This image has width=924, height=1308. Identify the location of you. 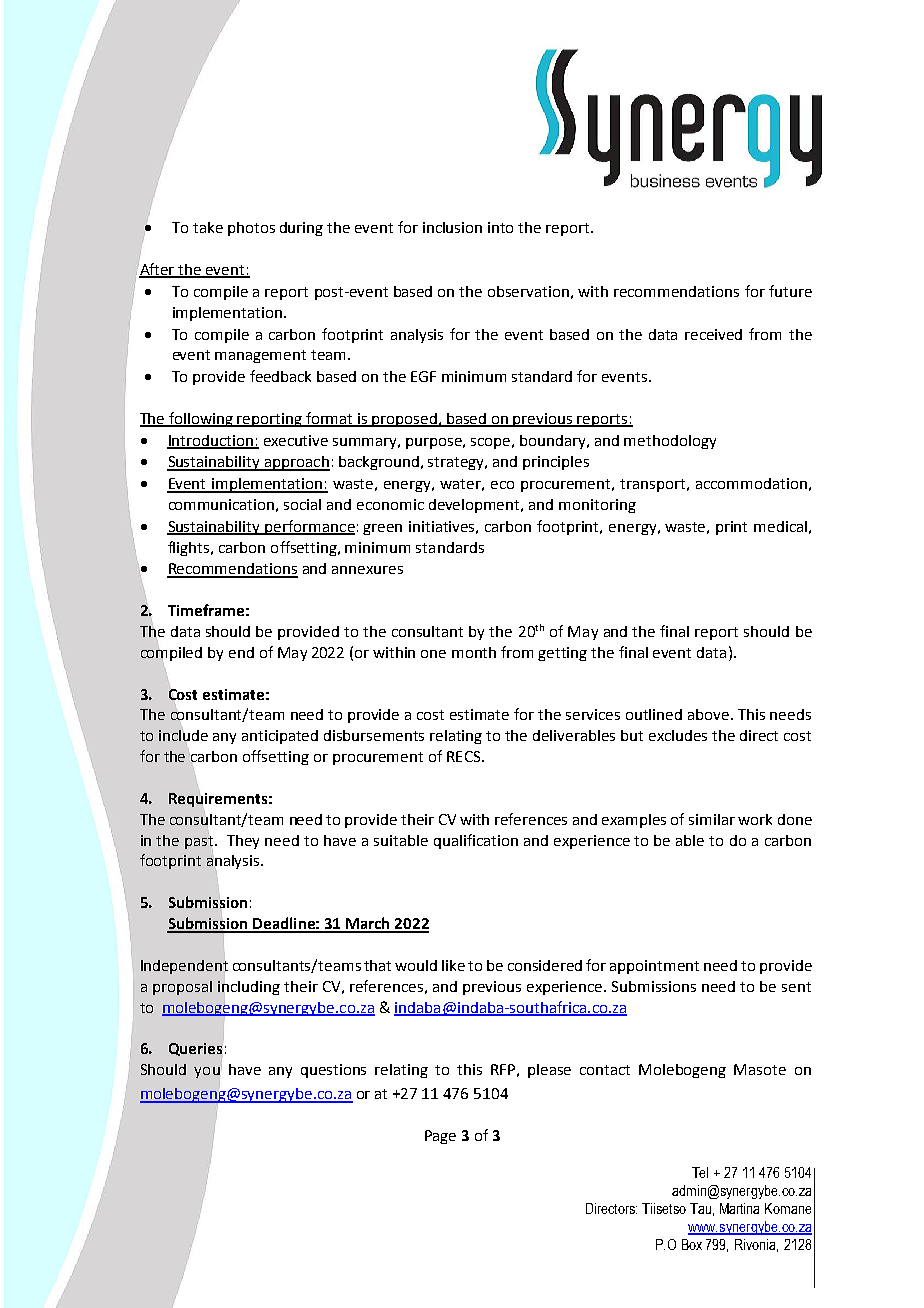
(207, 1072).
